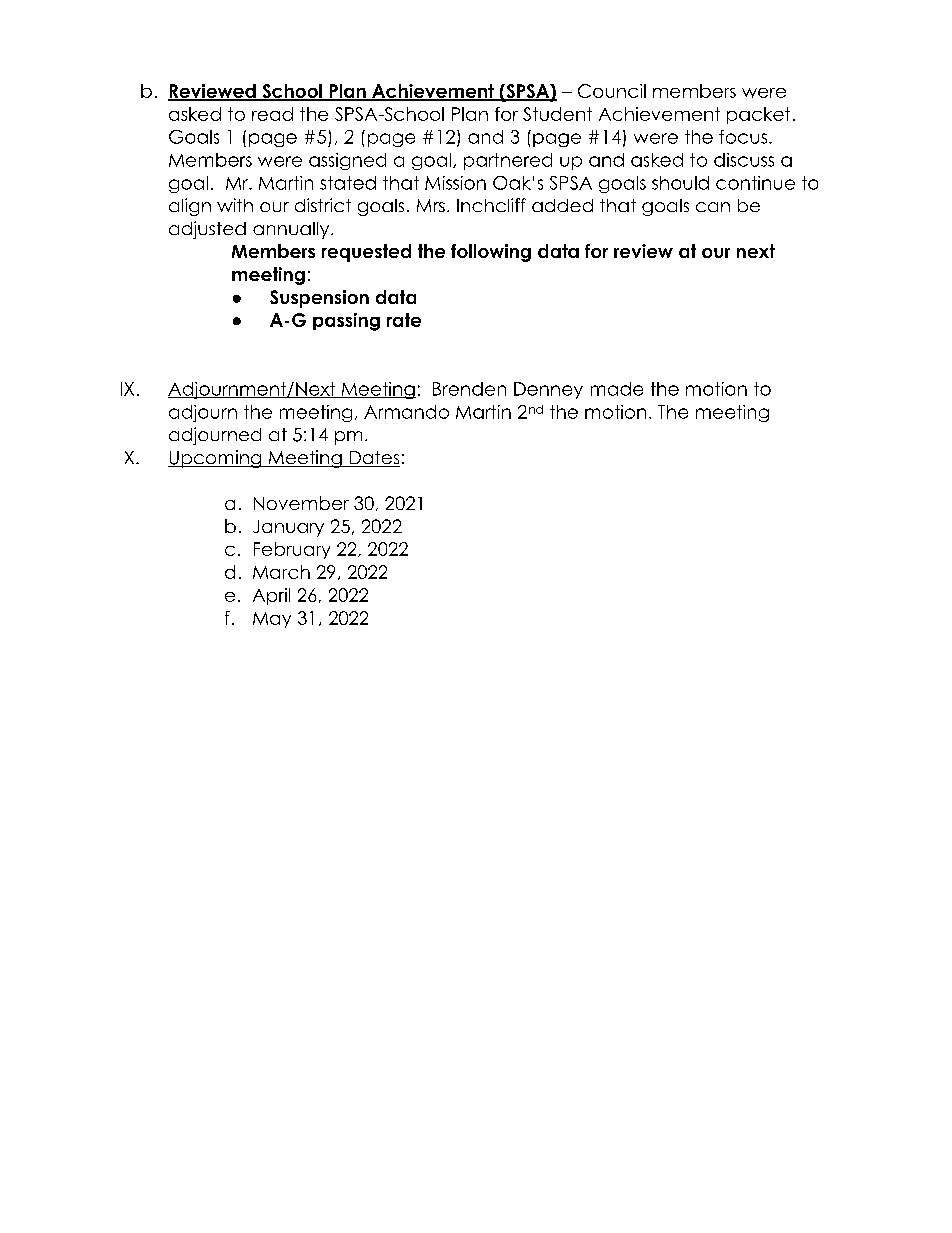  What do you see at coordinates (319, 299) in the document?
I see `Suspension` at bounding box center [319, 299].
